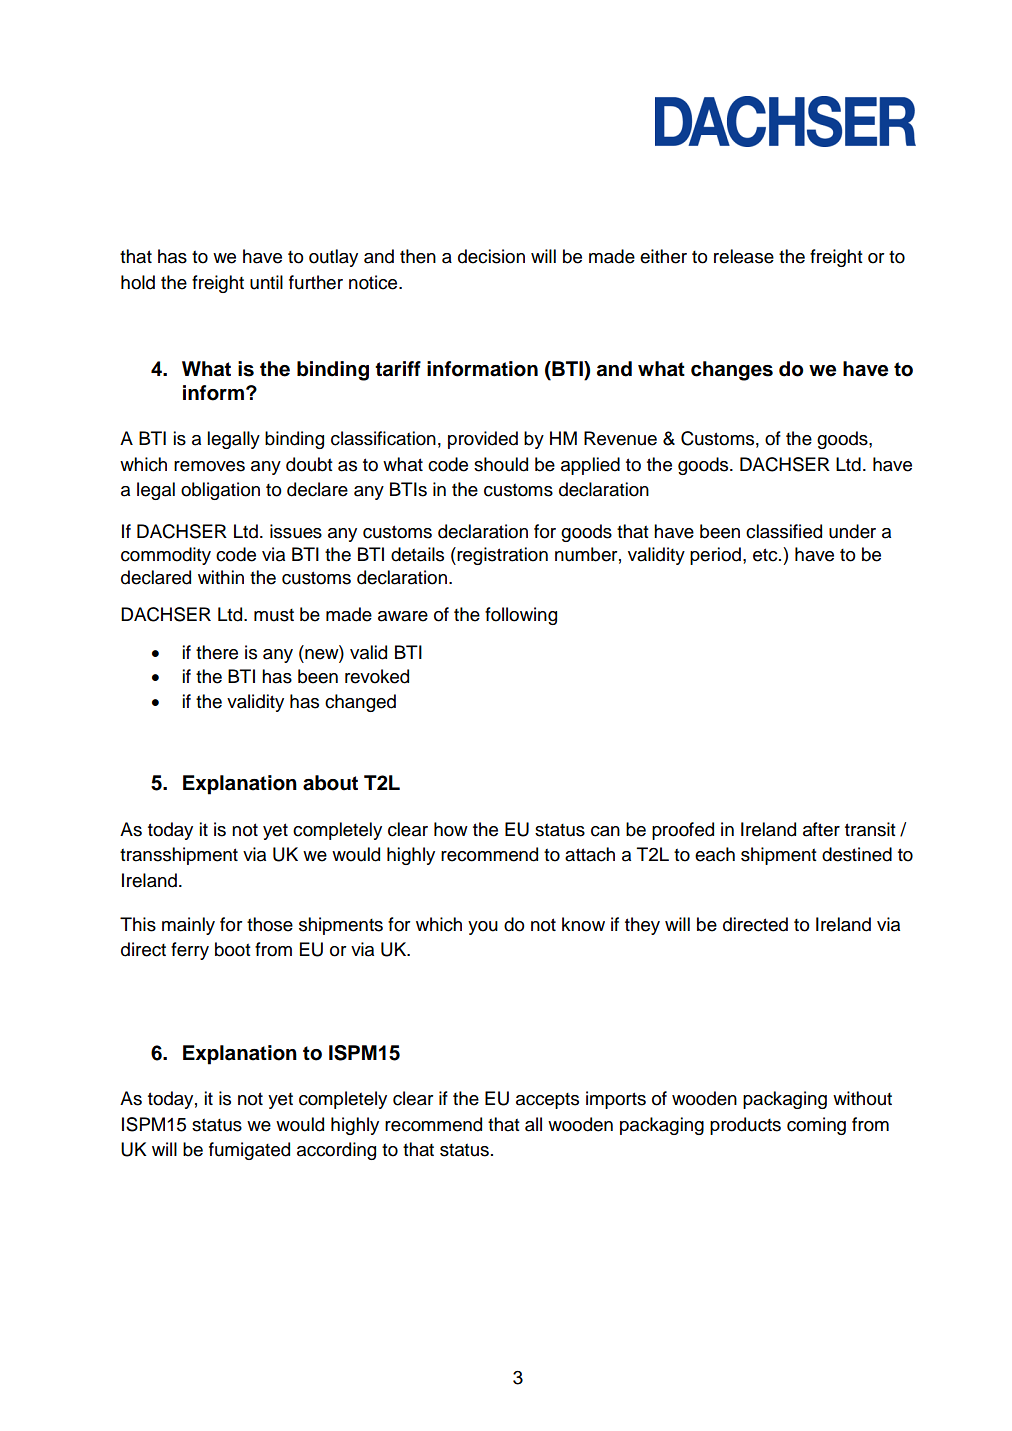 The height and width of the screenshot is (1431, 1012). I want to click on until, so click(266, 282).
